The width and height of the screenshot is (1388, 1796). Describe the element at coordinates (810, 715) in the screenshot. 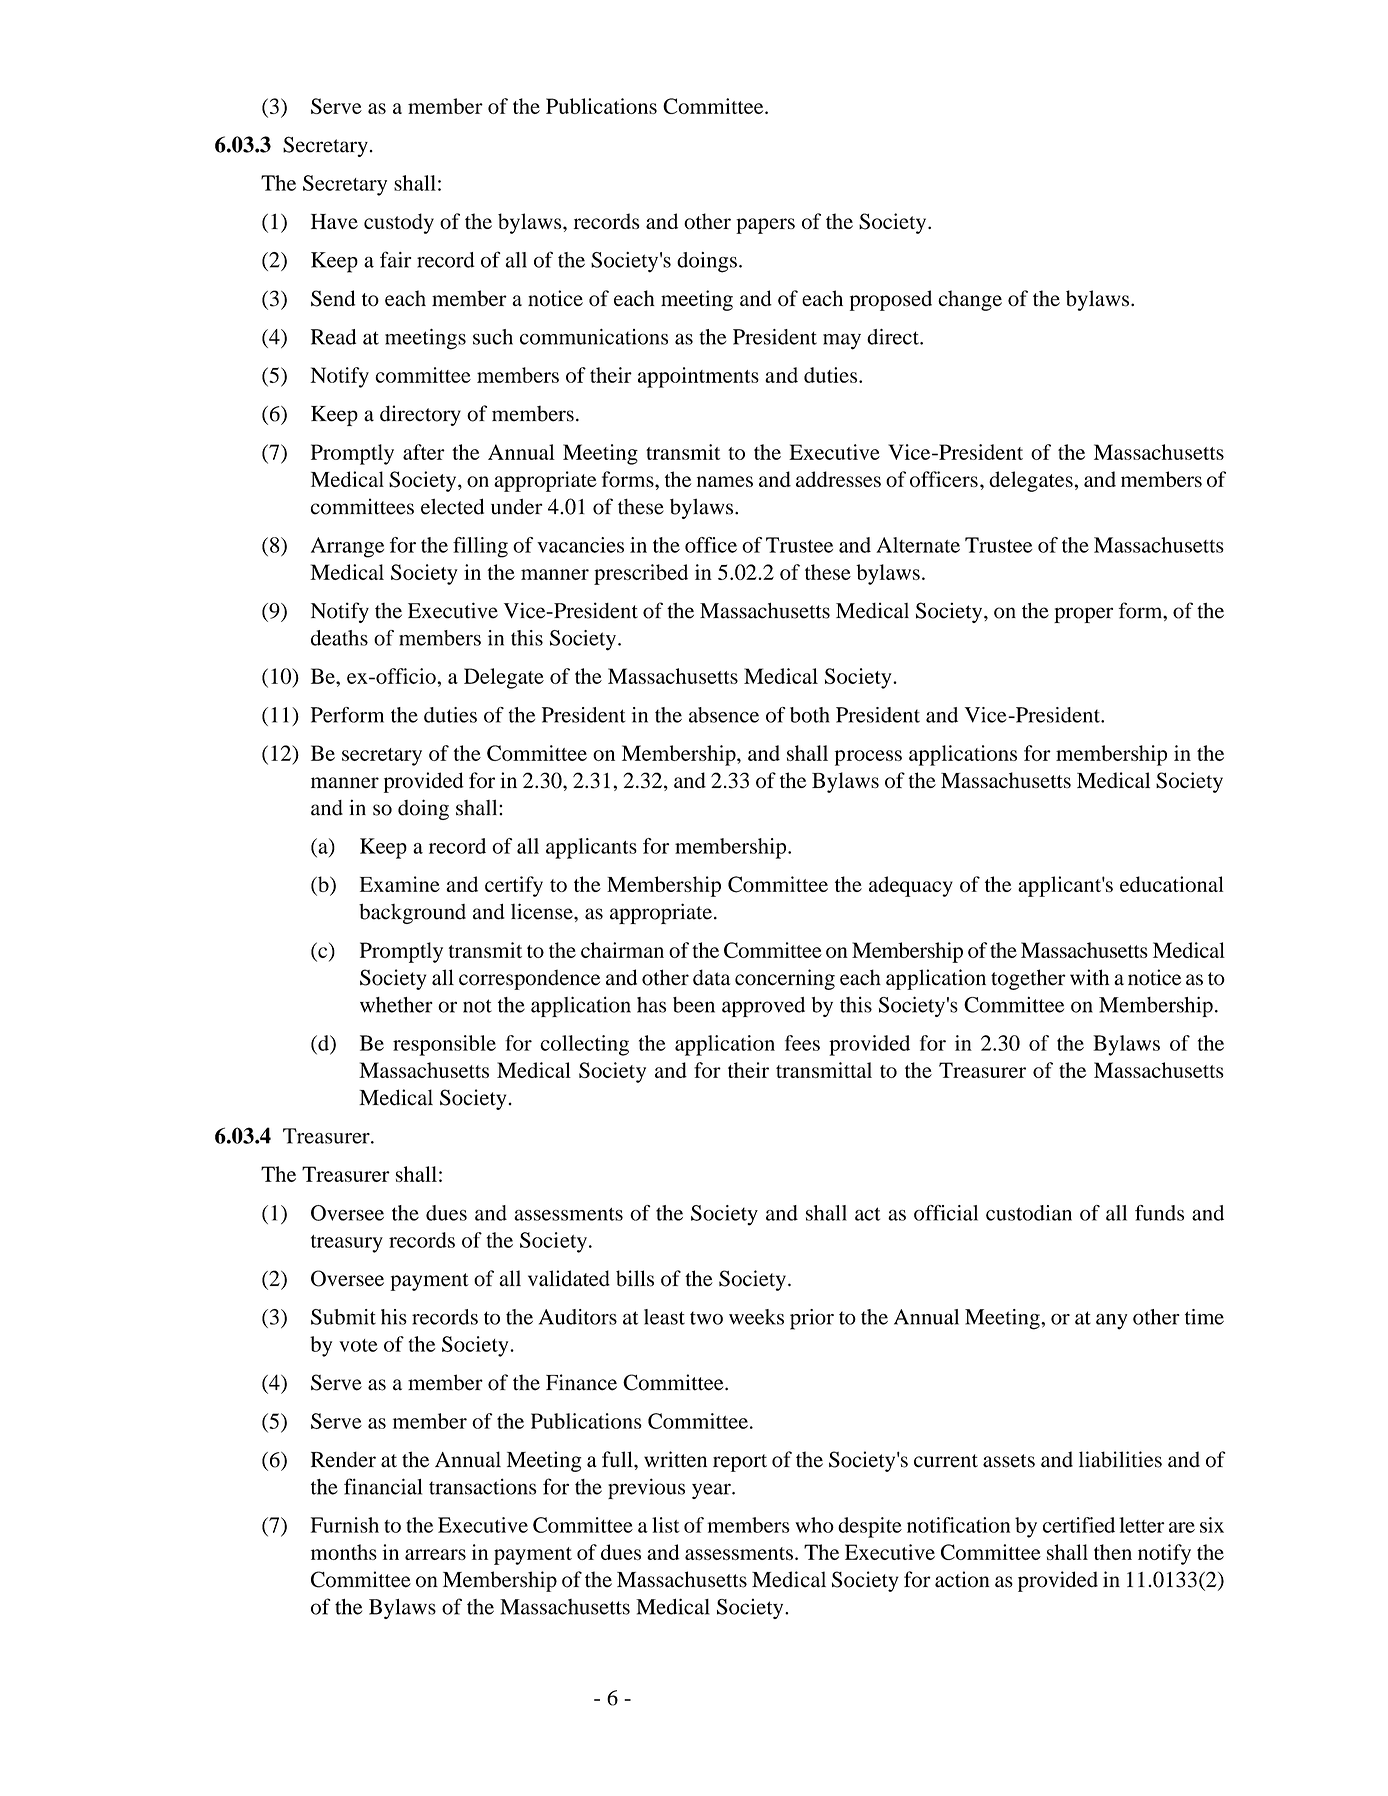

I see `both` at that location.
